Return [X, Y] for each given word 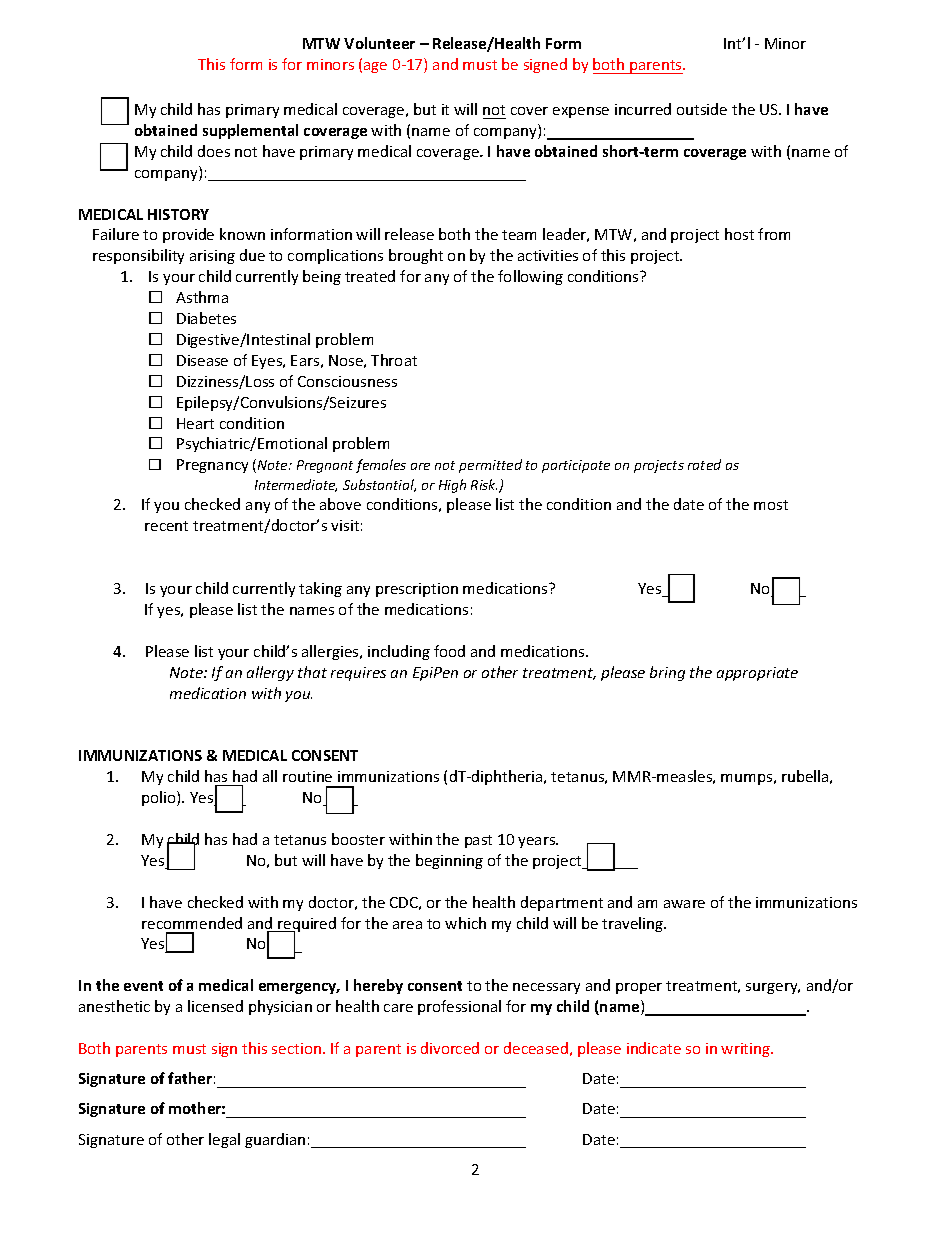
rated [704, 464]
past [478, 841]
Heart [195, 423]
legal [224, 1140]
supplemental [250, 131]
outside [702, 109]
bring [667, 673]
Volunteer [379, 43]
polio [160, 798]
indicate [654, 1048]
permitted [490, 466]
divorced [450, 1048]
